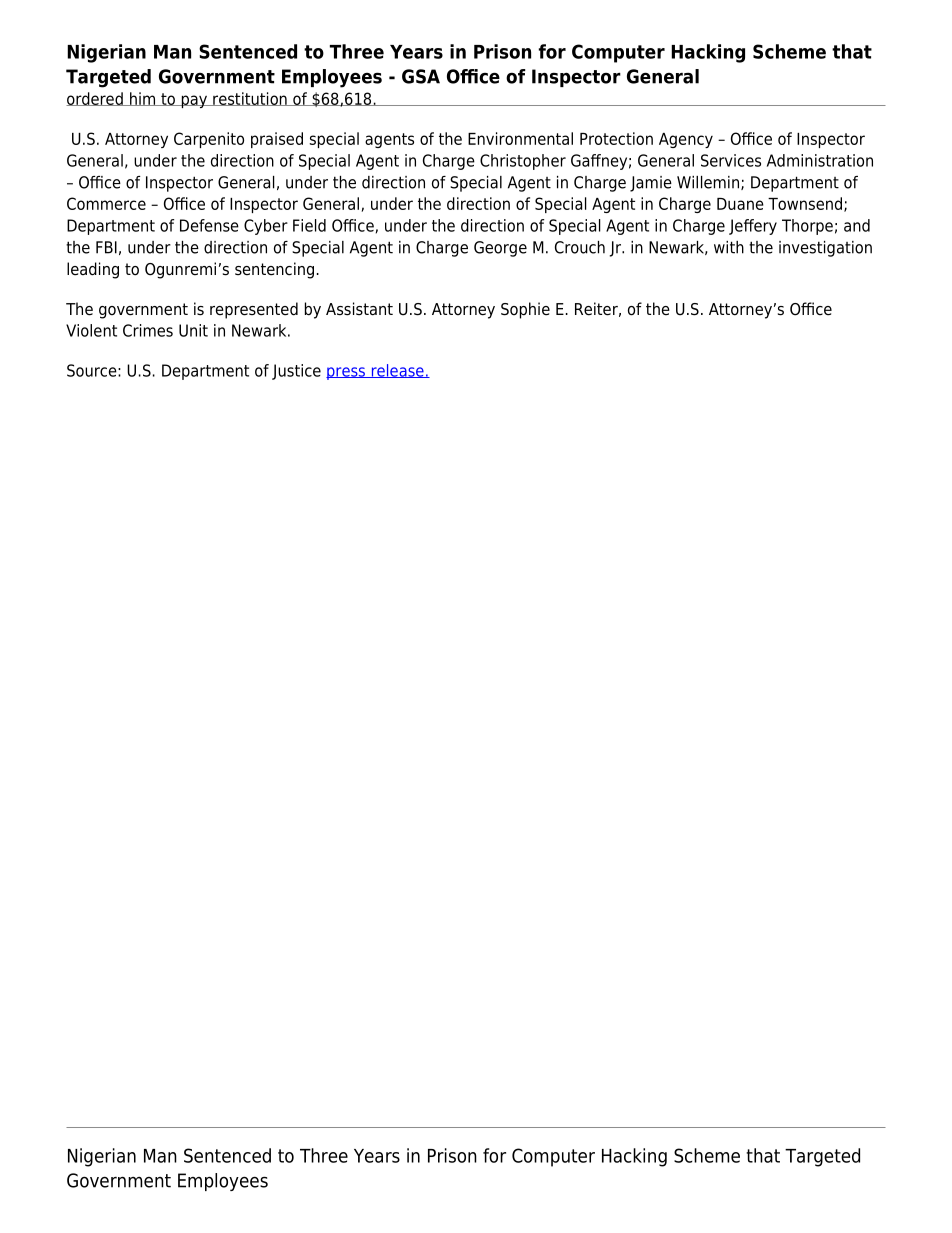 The image size is (952, 1233). I want to click on Thorpe, so click(807, 227).
